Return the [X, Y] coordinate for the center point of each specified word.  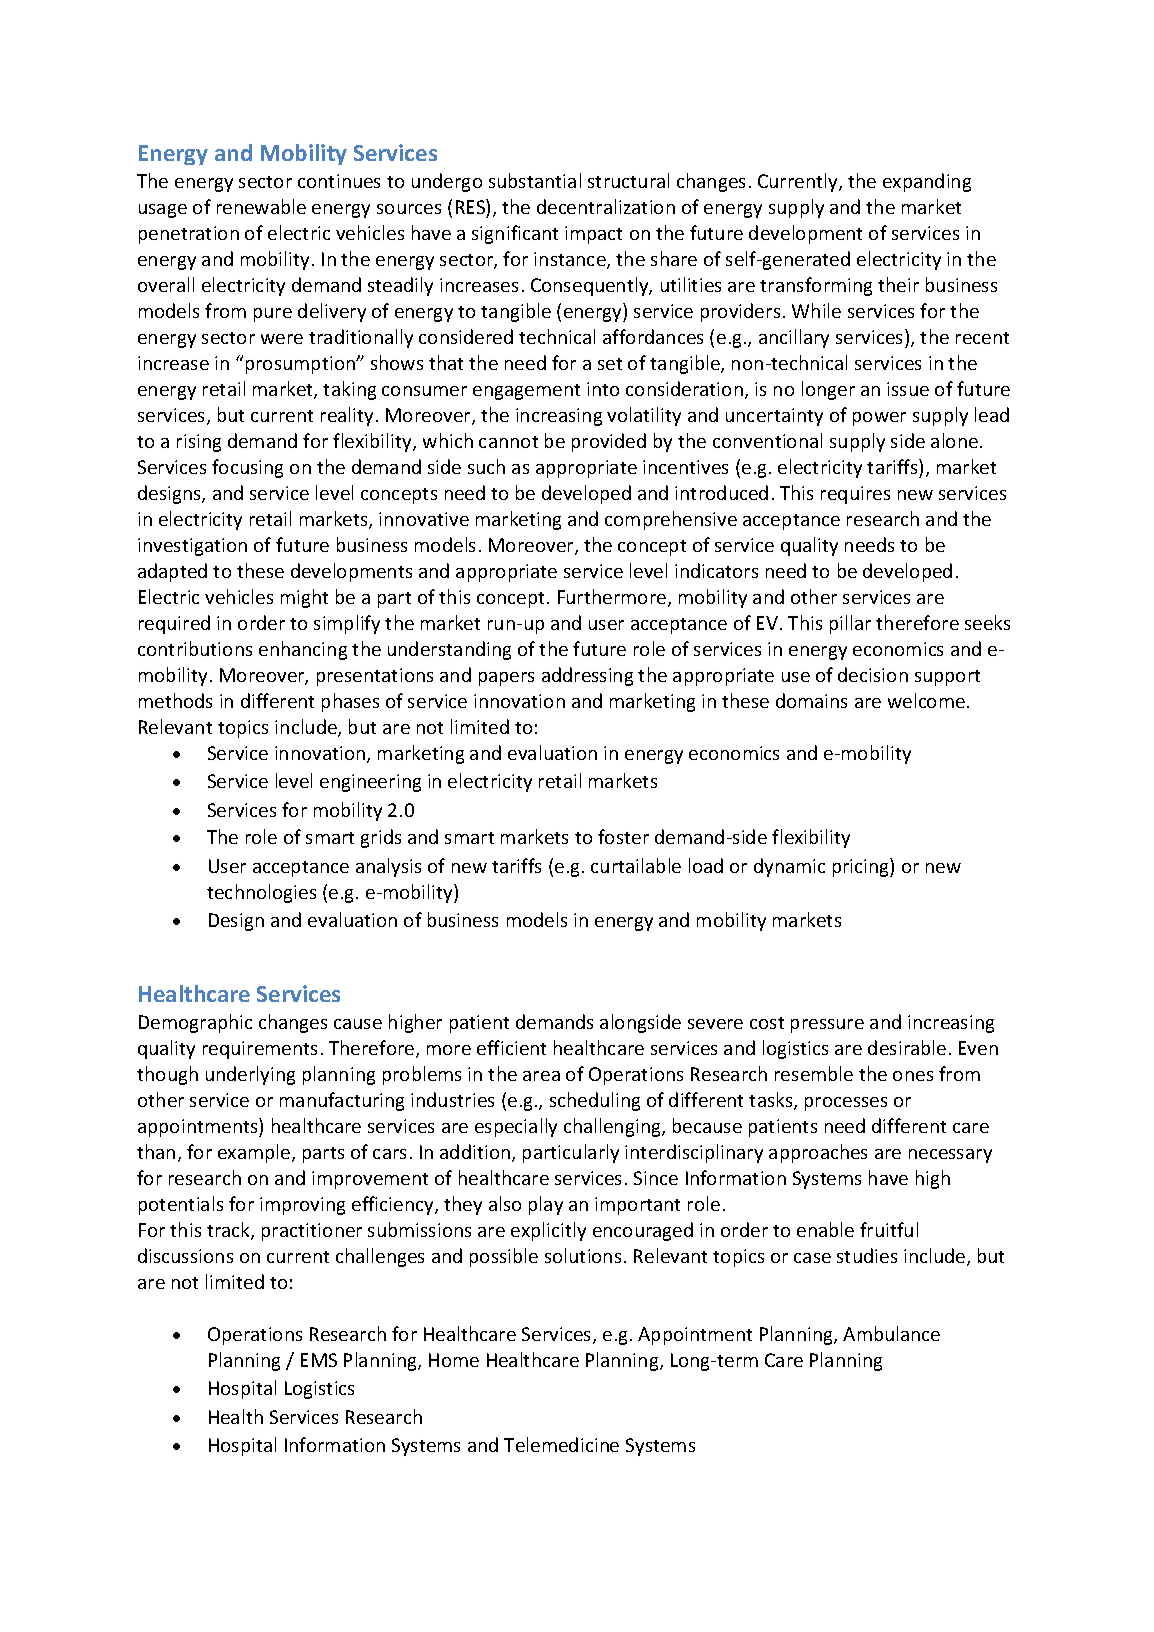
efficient [511, 1047]
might [304, 598]
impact [593, 235]
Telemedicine [561, 1444]
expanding [927, 182]
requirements [260, 1050]
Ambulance [891, 1333]
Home [454, 1360]
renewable [261, 206]
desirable [907, 1047]
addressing [587, 676]
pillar [850, 624]
